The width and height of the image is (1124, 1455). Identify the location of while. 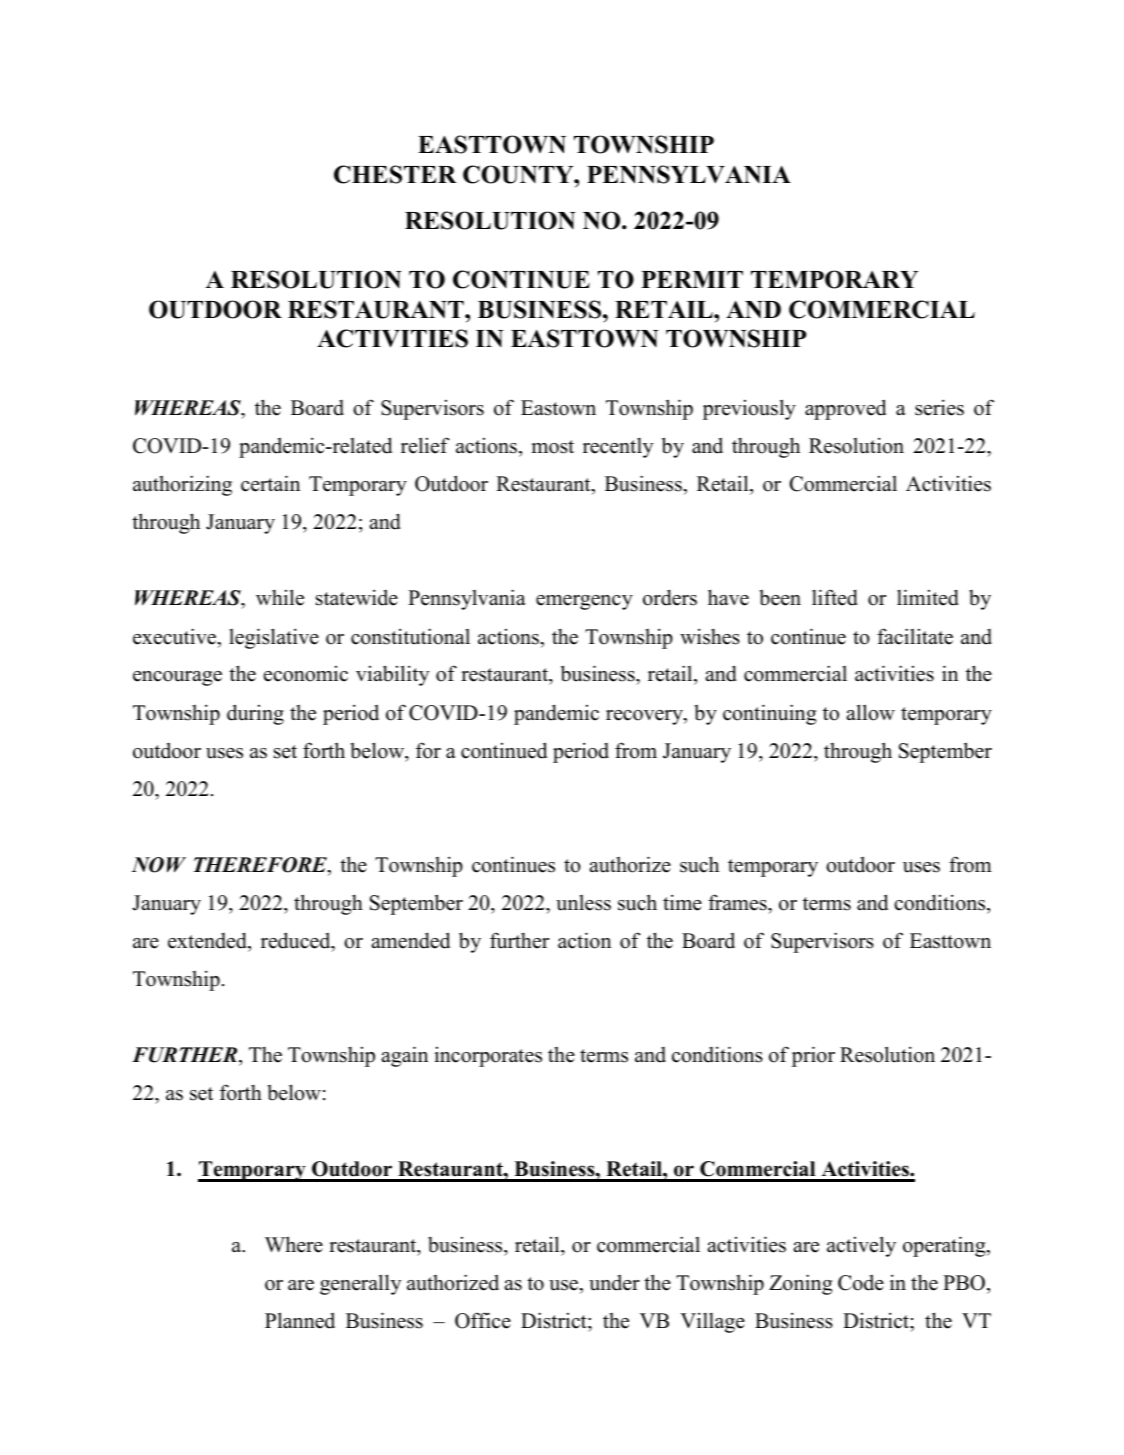
(280, 597).
